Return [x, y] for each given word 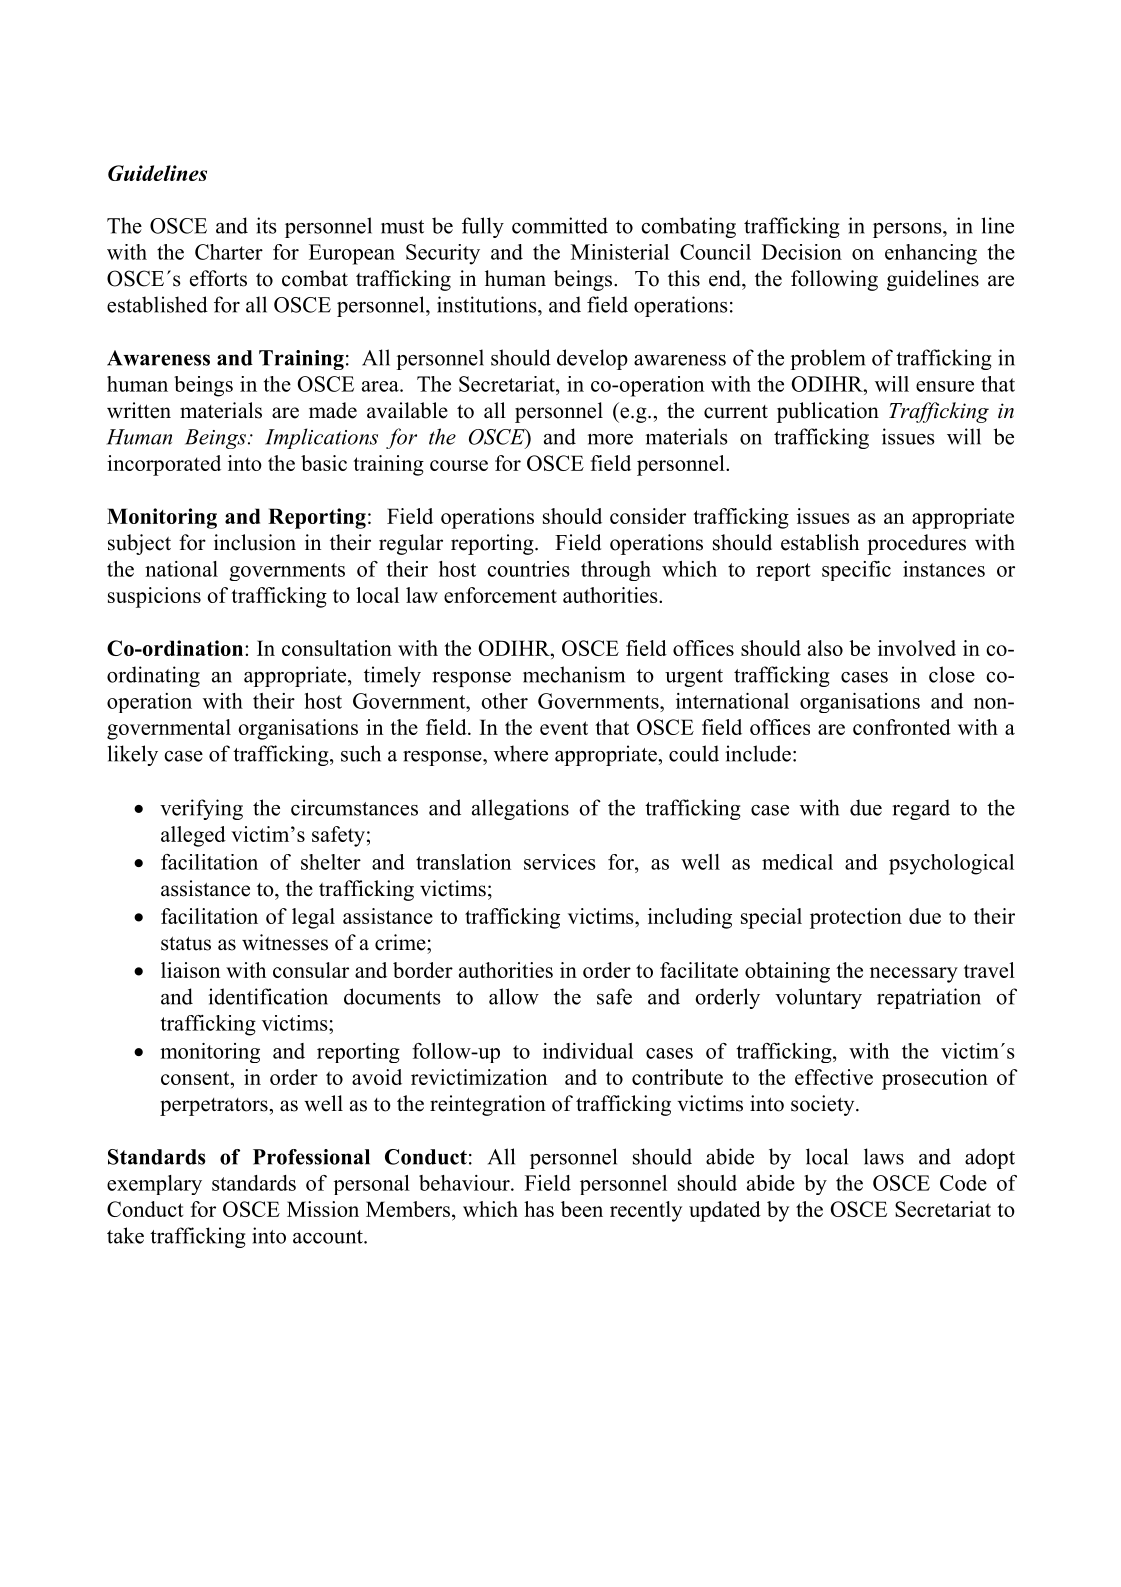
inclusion [255, 542]
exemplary [154, 1185]
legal [313, 918]
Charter [229, 252]
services [560, 862]
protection [856, 918]
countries [528, 569]
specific [856, 571]
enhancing [931, 254]
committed [560, 225]
